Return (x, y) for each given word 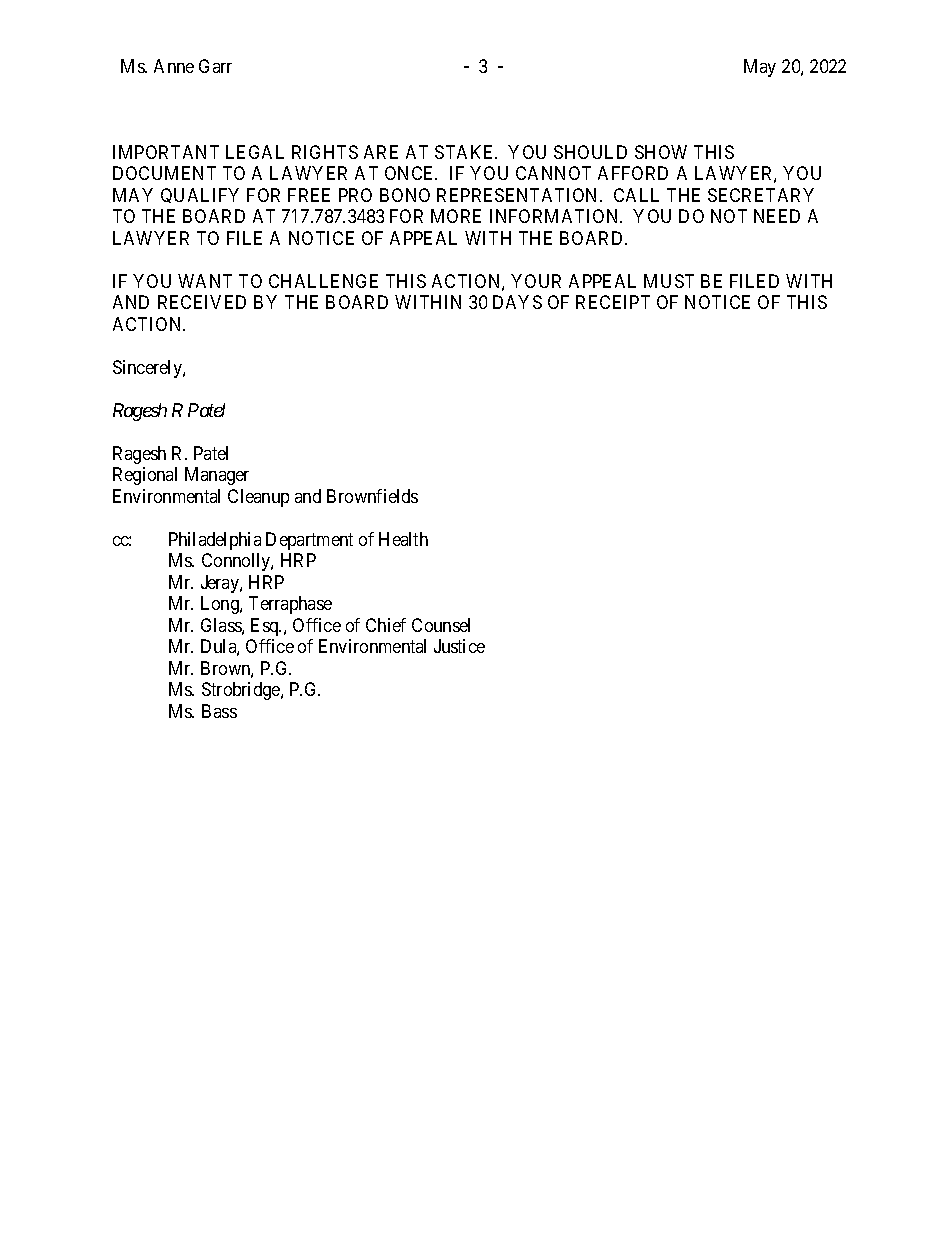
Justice (459, 646)
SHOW (661, 152)
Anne (174, 66)
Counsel (441, 625)
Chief (386, 625)
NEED (777, 216)
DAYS (517, 302)
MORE (456, 216)
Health (403, 539)
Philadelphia (215, 541)
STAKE (466, 152)
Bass (219, 711)
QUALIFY (200, 195)
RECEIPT (613, 302)
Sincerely (148, 369)
